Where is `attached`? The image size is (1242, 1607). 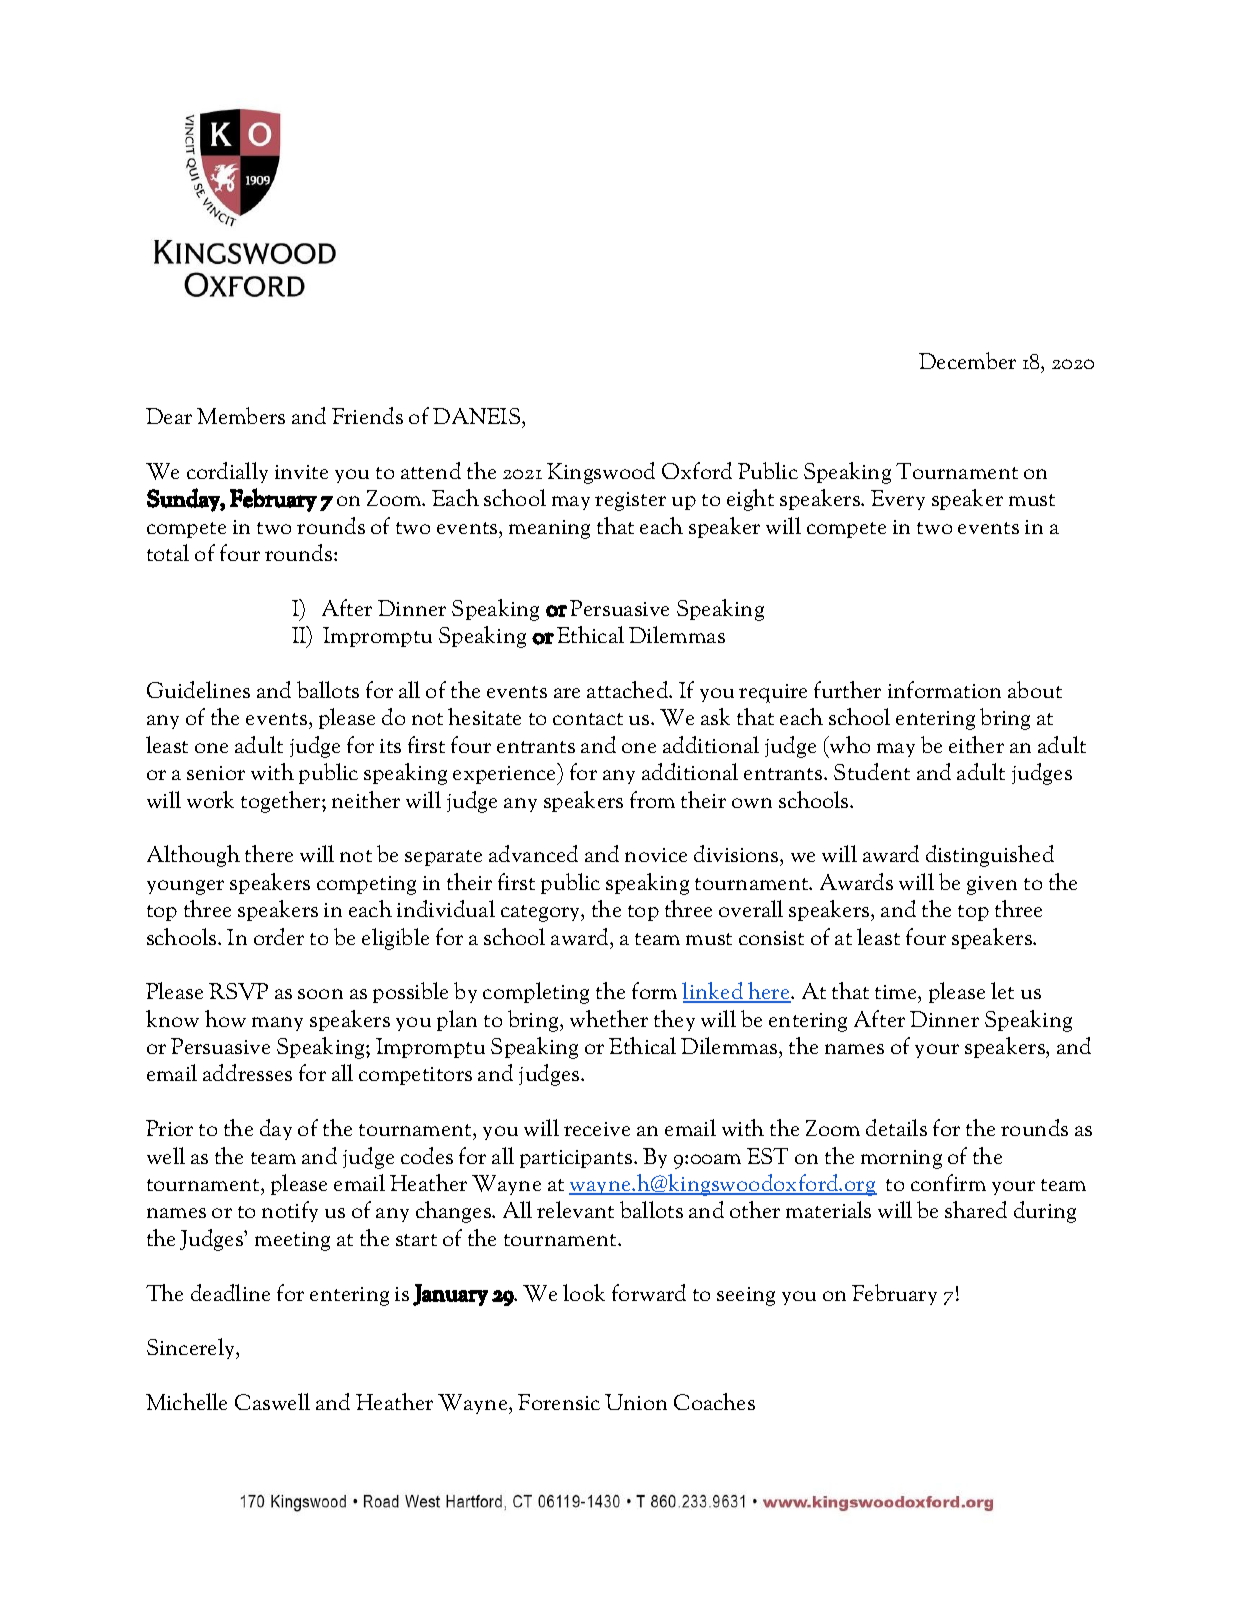 attached is located at coordinates (629, 689).
